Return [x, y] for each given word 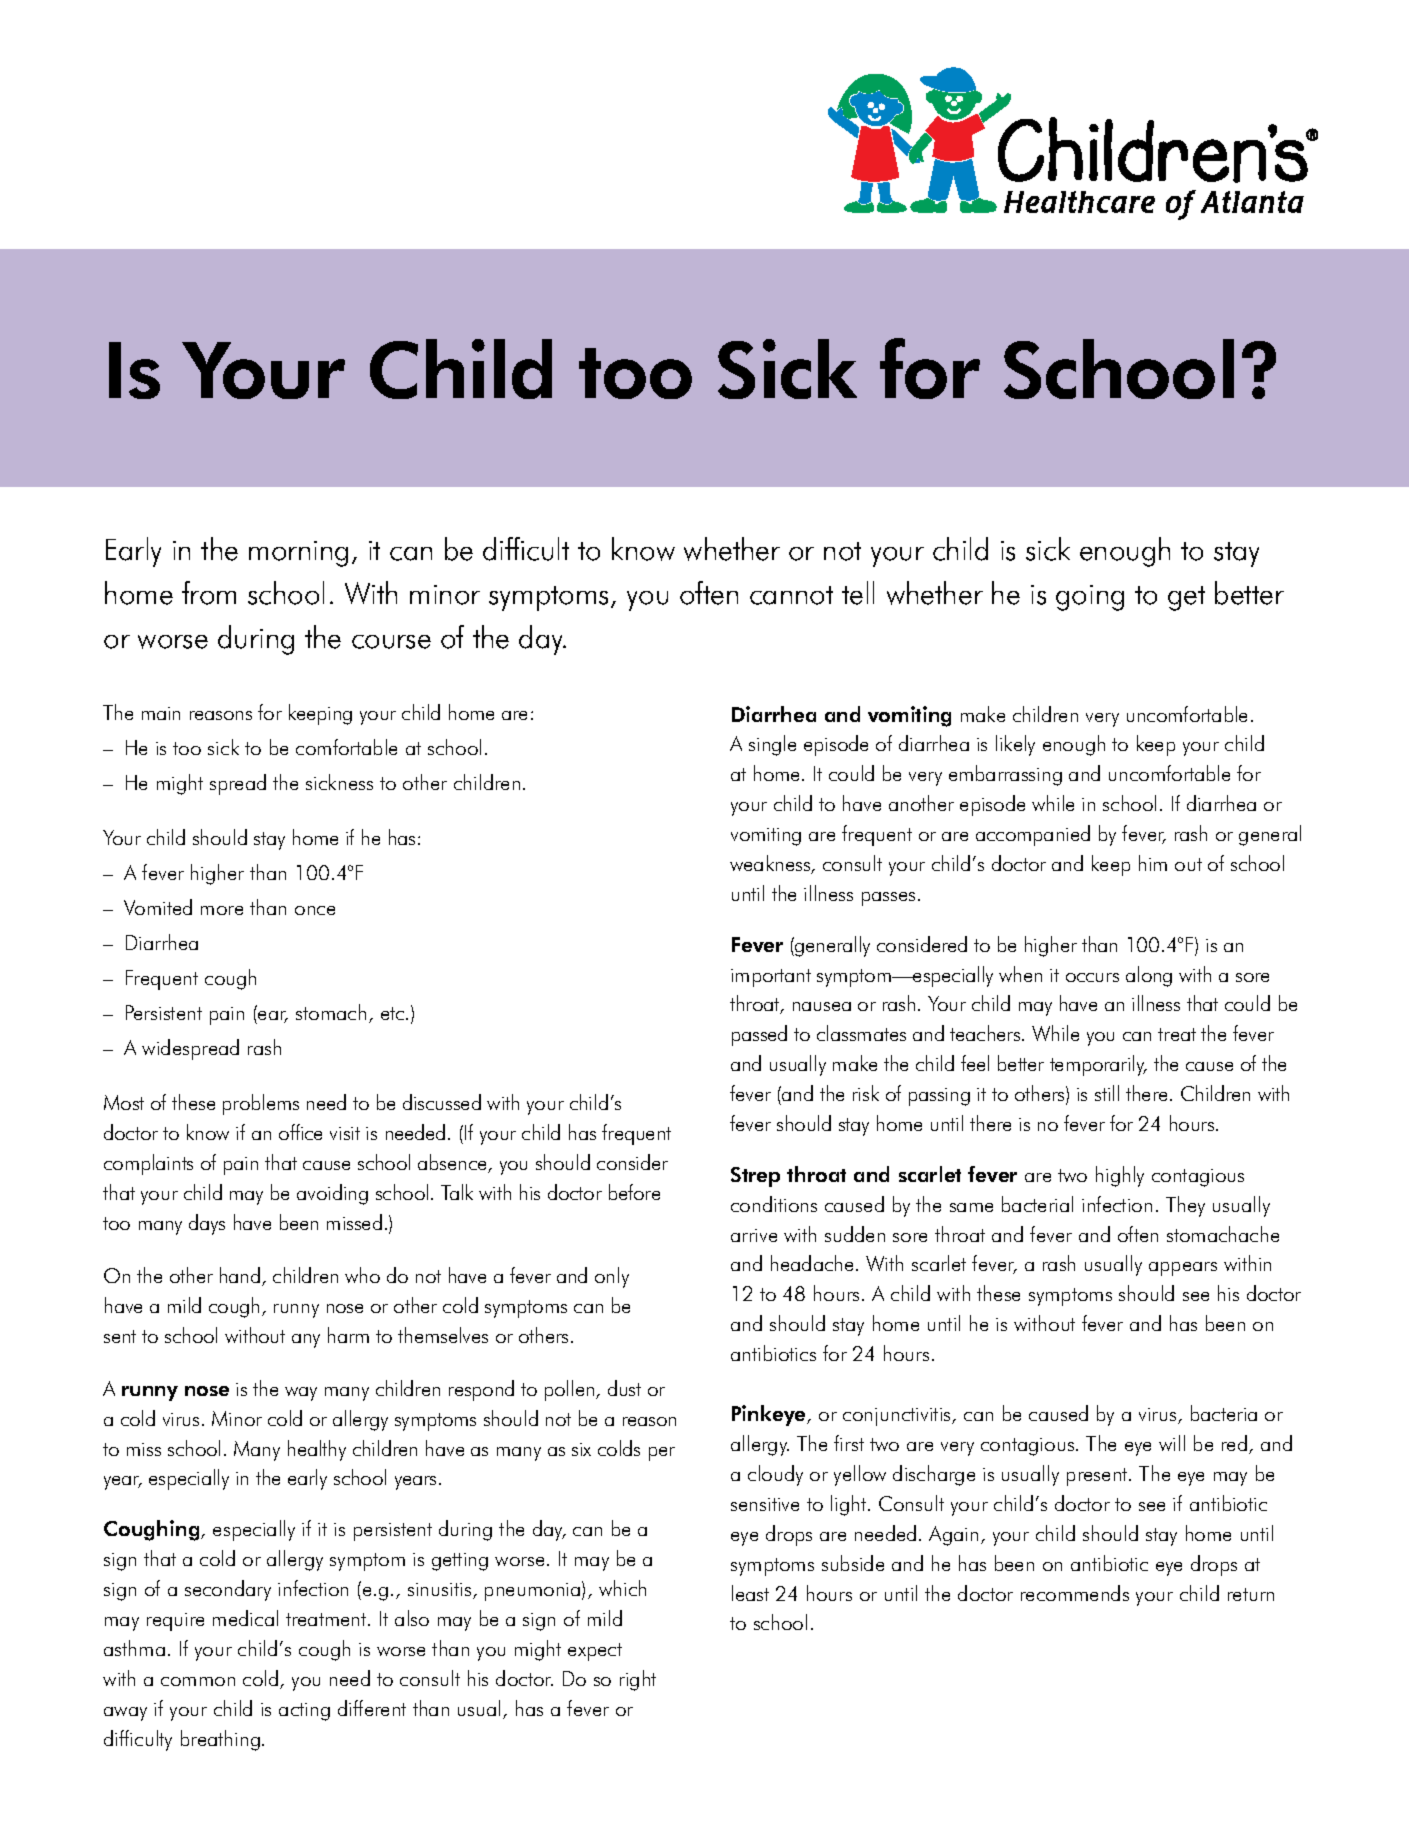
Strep [755, 1177]
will [1172, 1443]
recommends [1075, 1593]
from [209, 593]
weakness [771, 864]
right [638, 1680]
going [1090, 598]
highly [1120, 1176]
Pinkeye [770, 1415]
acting [304, 1712]
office [300, 1132]
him [1153, 863]
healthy [317, 1450]
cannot [791, 595]
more [222, 910]
